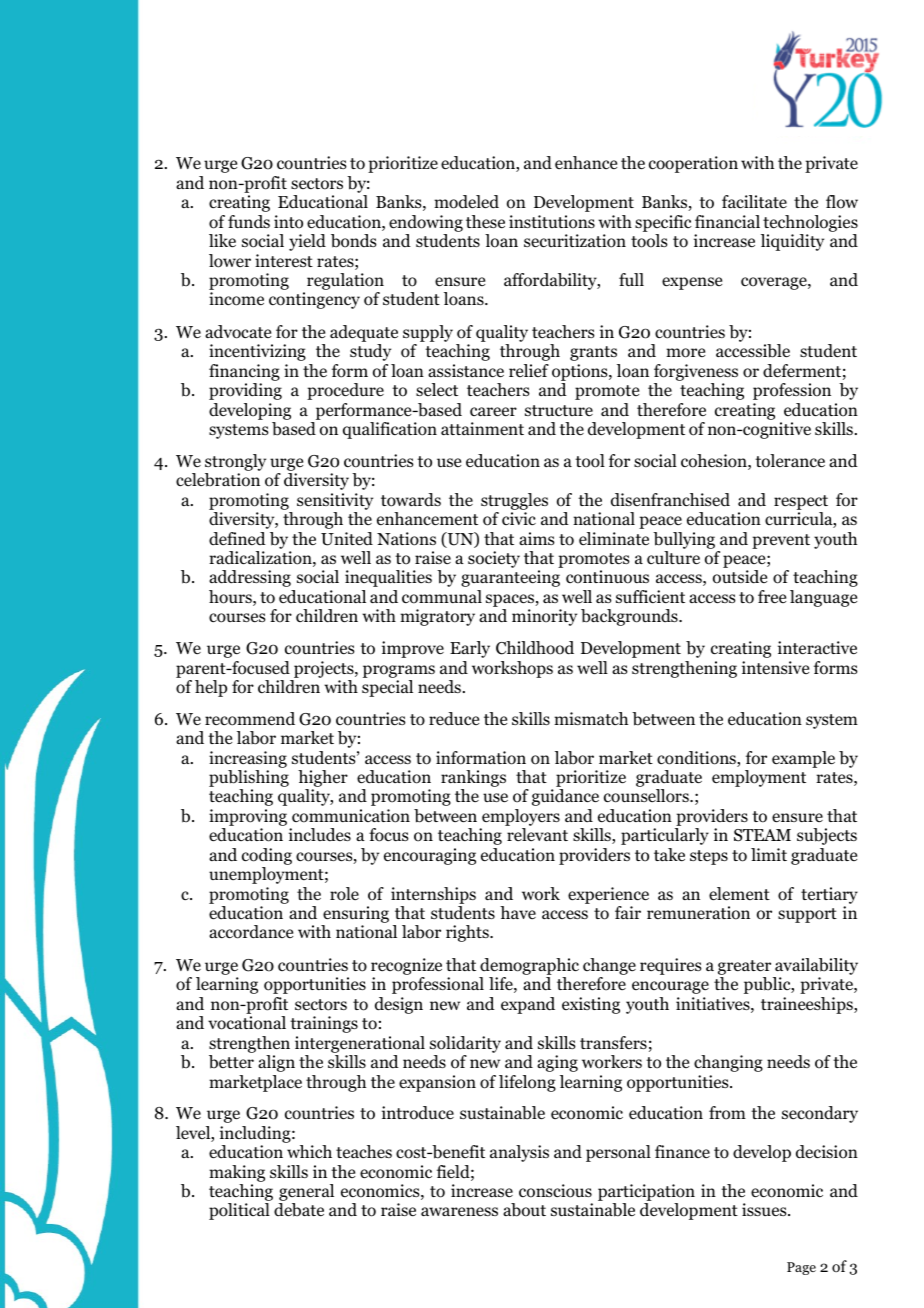 The width and height of the screenshot is (924, 1308). What do you see at coordinates (552, 222) in the screenshot?
I see `institutions` at bounding box center [552, 222].
